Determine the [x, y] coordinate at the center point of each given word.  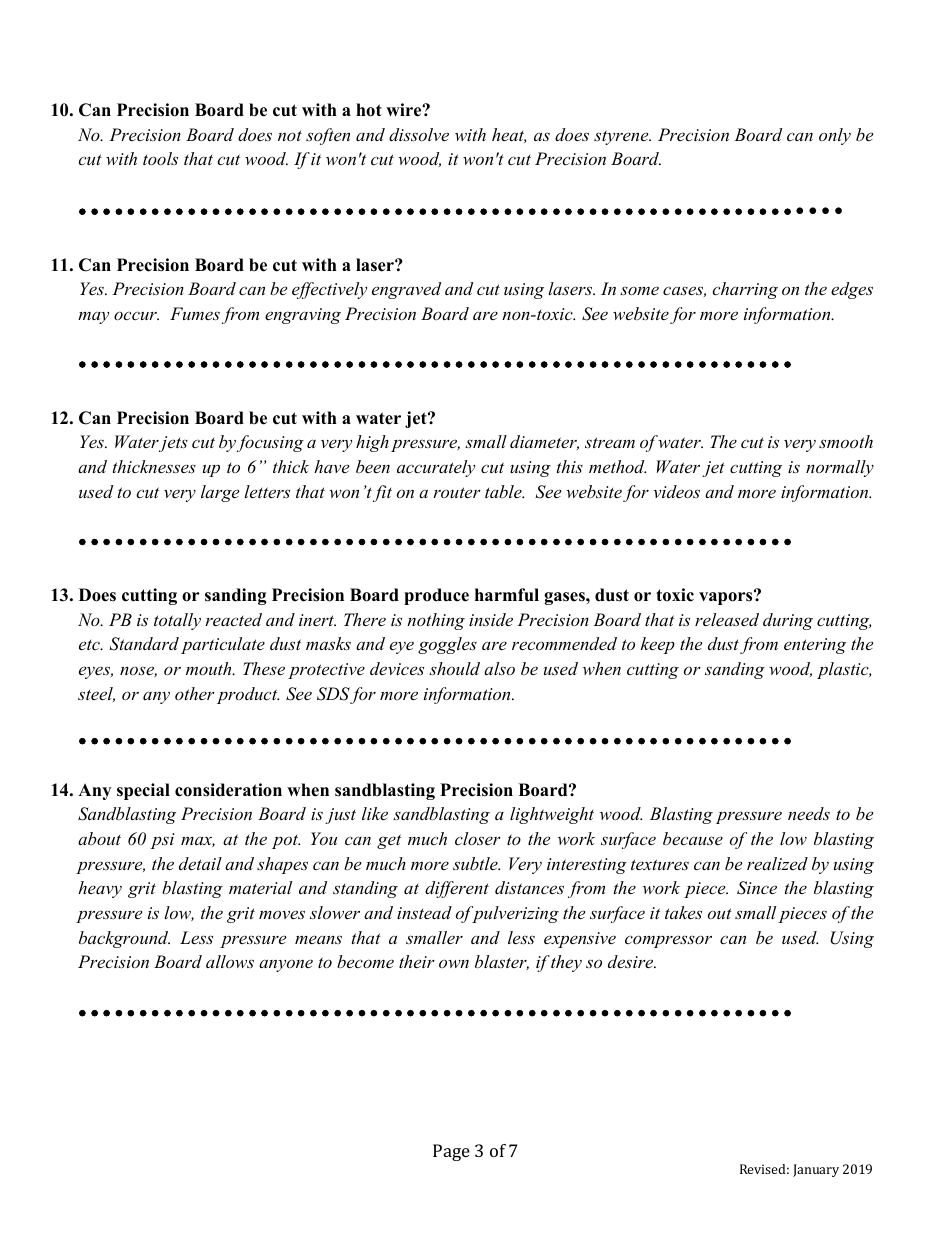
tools [160, 158]
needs [809, 813]
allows [230, 961]
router [457, 492]
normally [840, 468]
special [143, 791]
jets [173, 444]
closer [478, 838]
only [835, 136]
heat [509, 135]
